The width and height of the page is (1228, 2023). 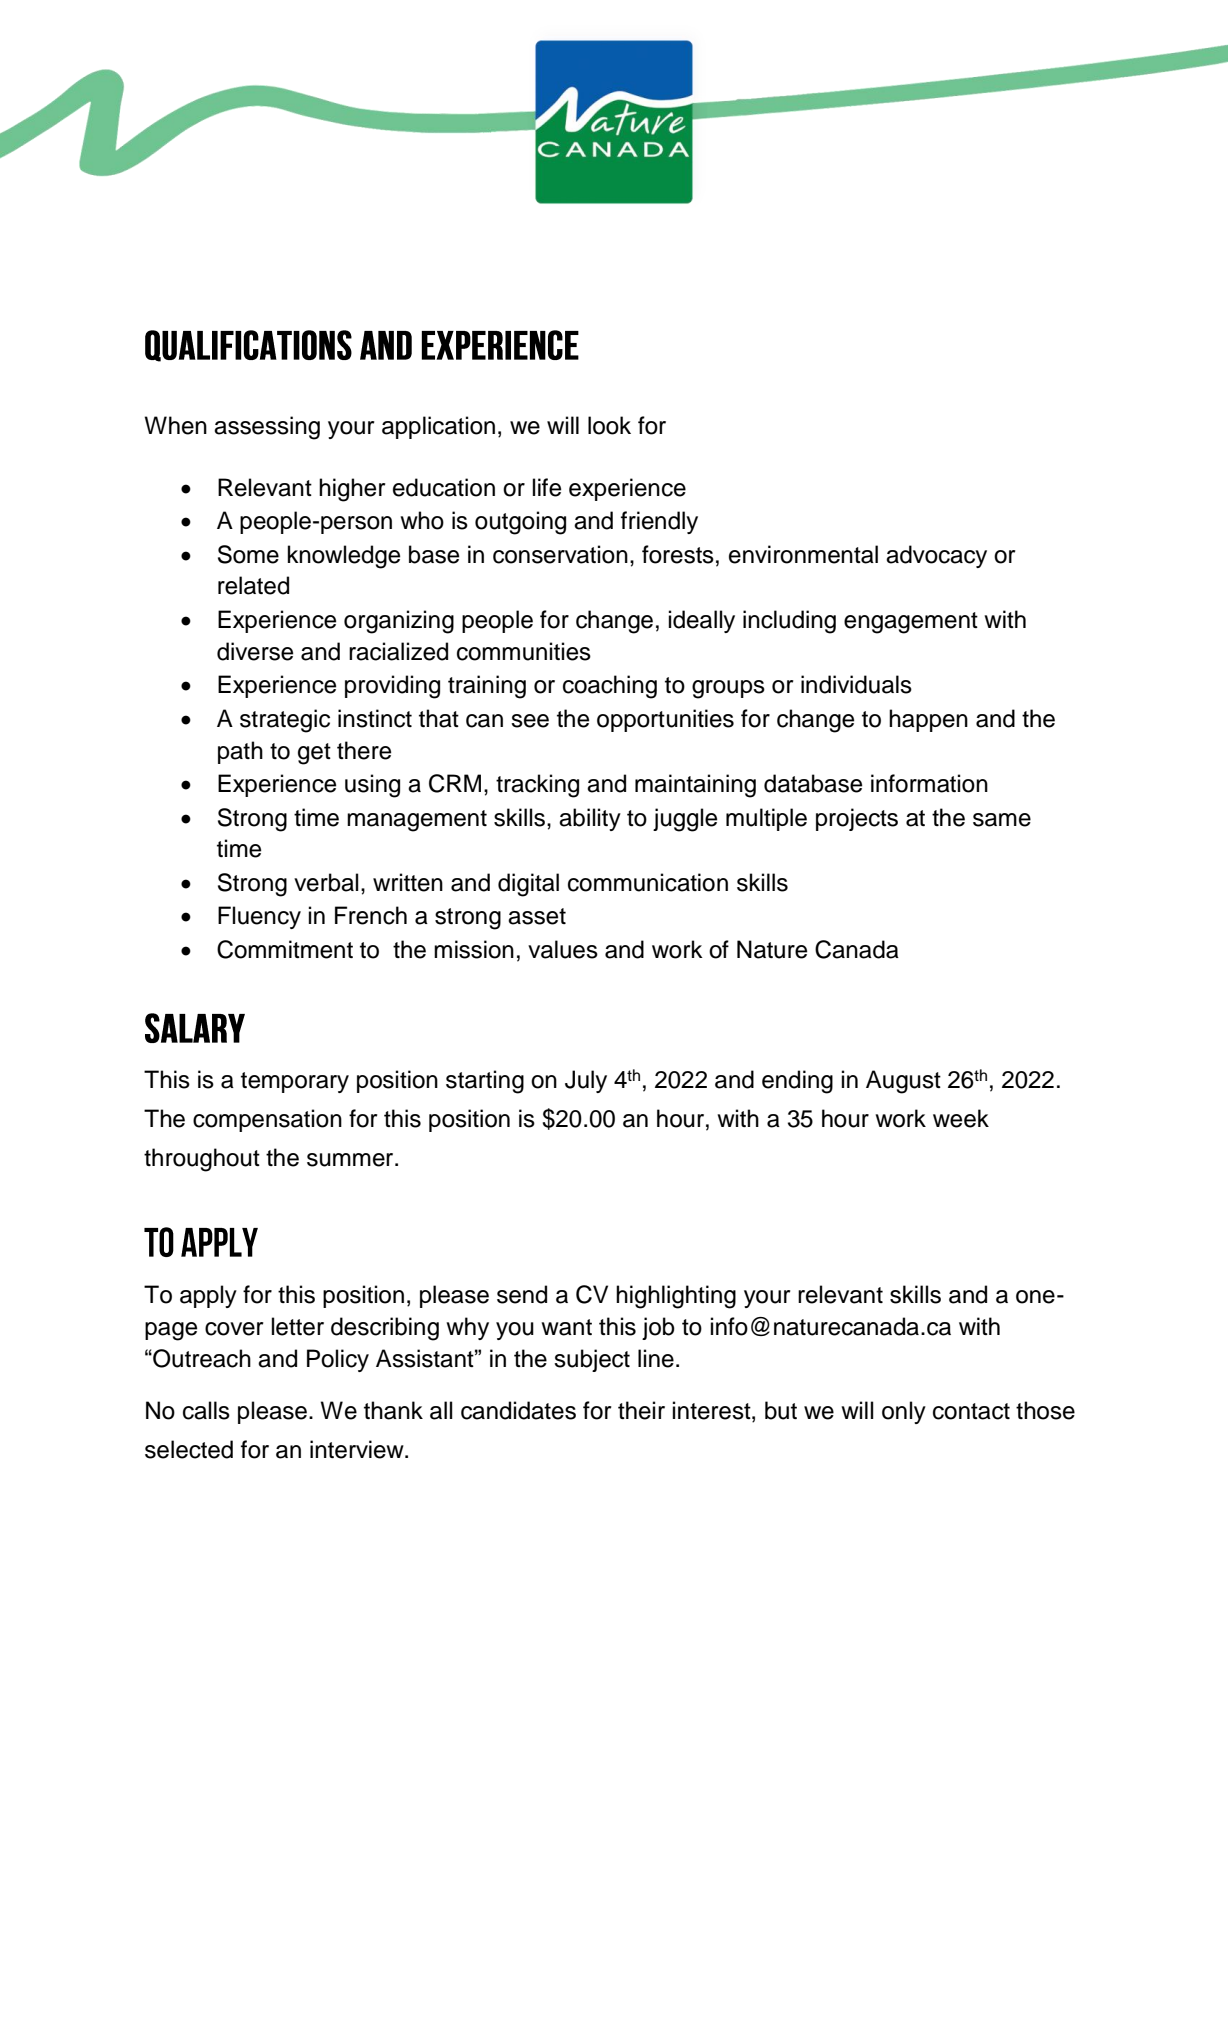 What do you see at coordinates (537, 786) in the page?
I see `tracking` at bounding box center [537, 786].
